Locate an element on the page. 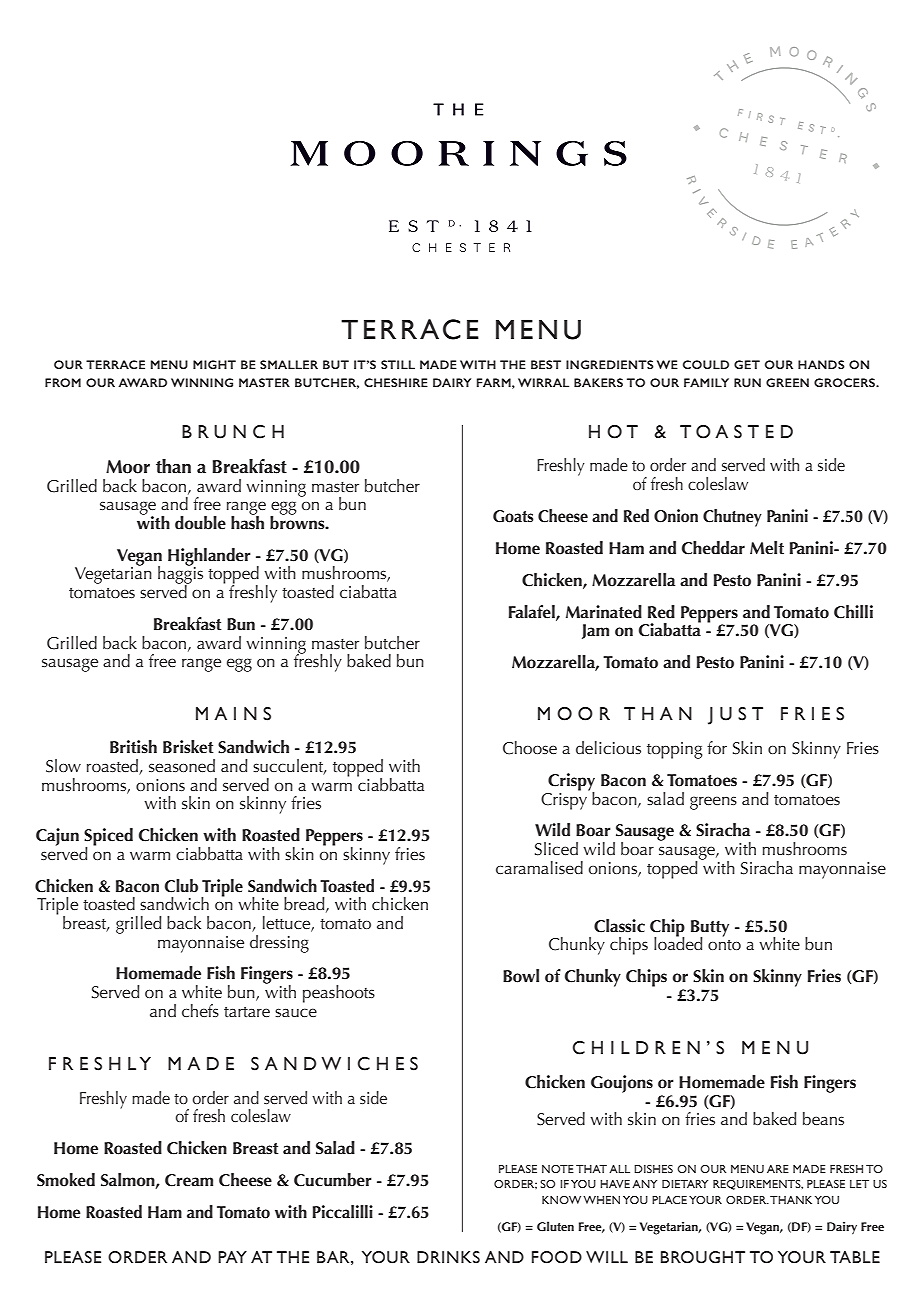  Sliced is located at coordinates (556, 849).
